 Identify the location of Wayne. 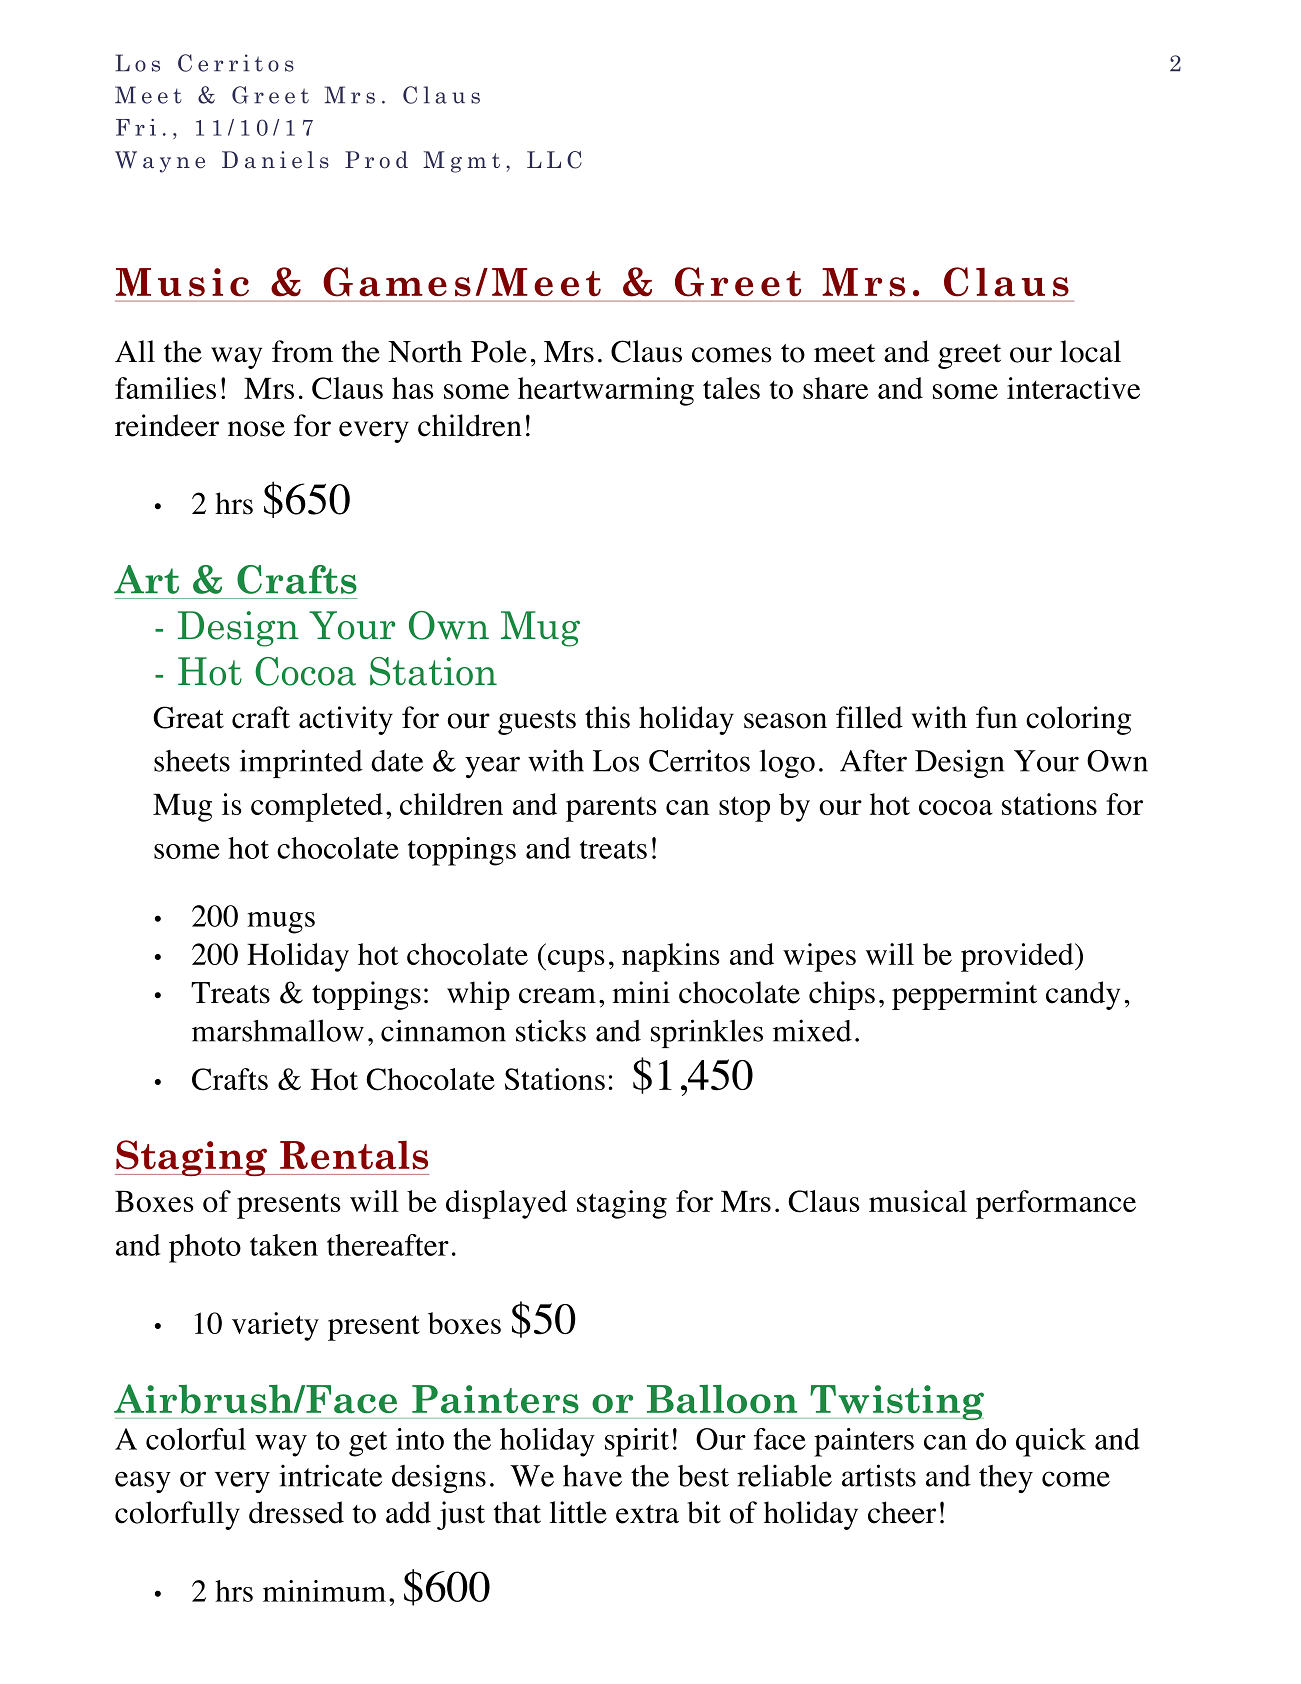
(160, 162).
